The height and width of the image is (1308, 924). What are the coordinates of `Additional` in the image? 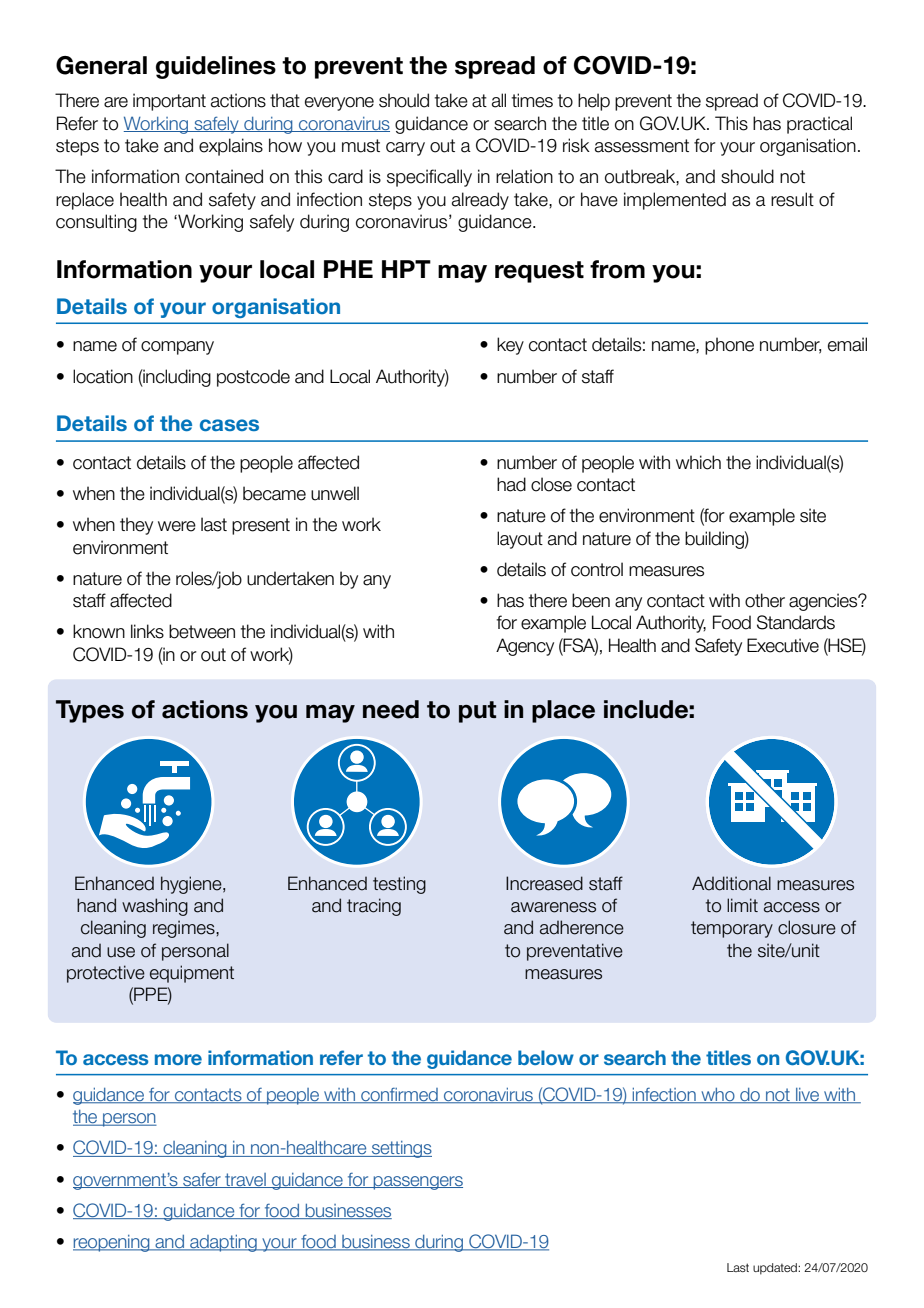 It's located at (731, 883).
